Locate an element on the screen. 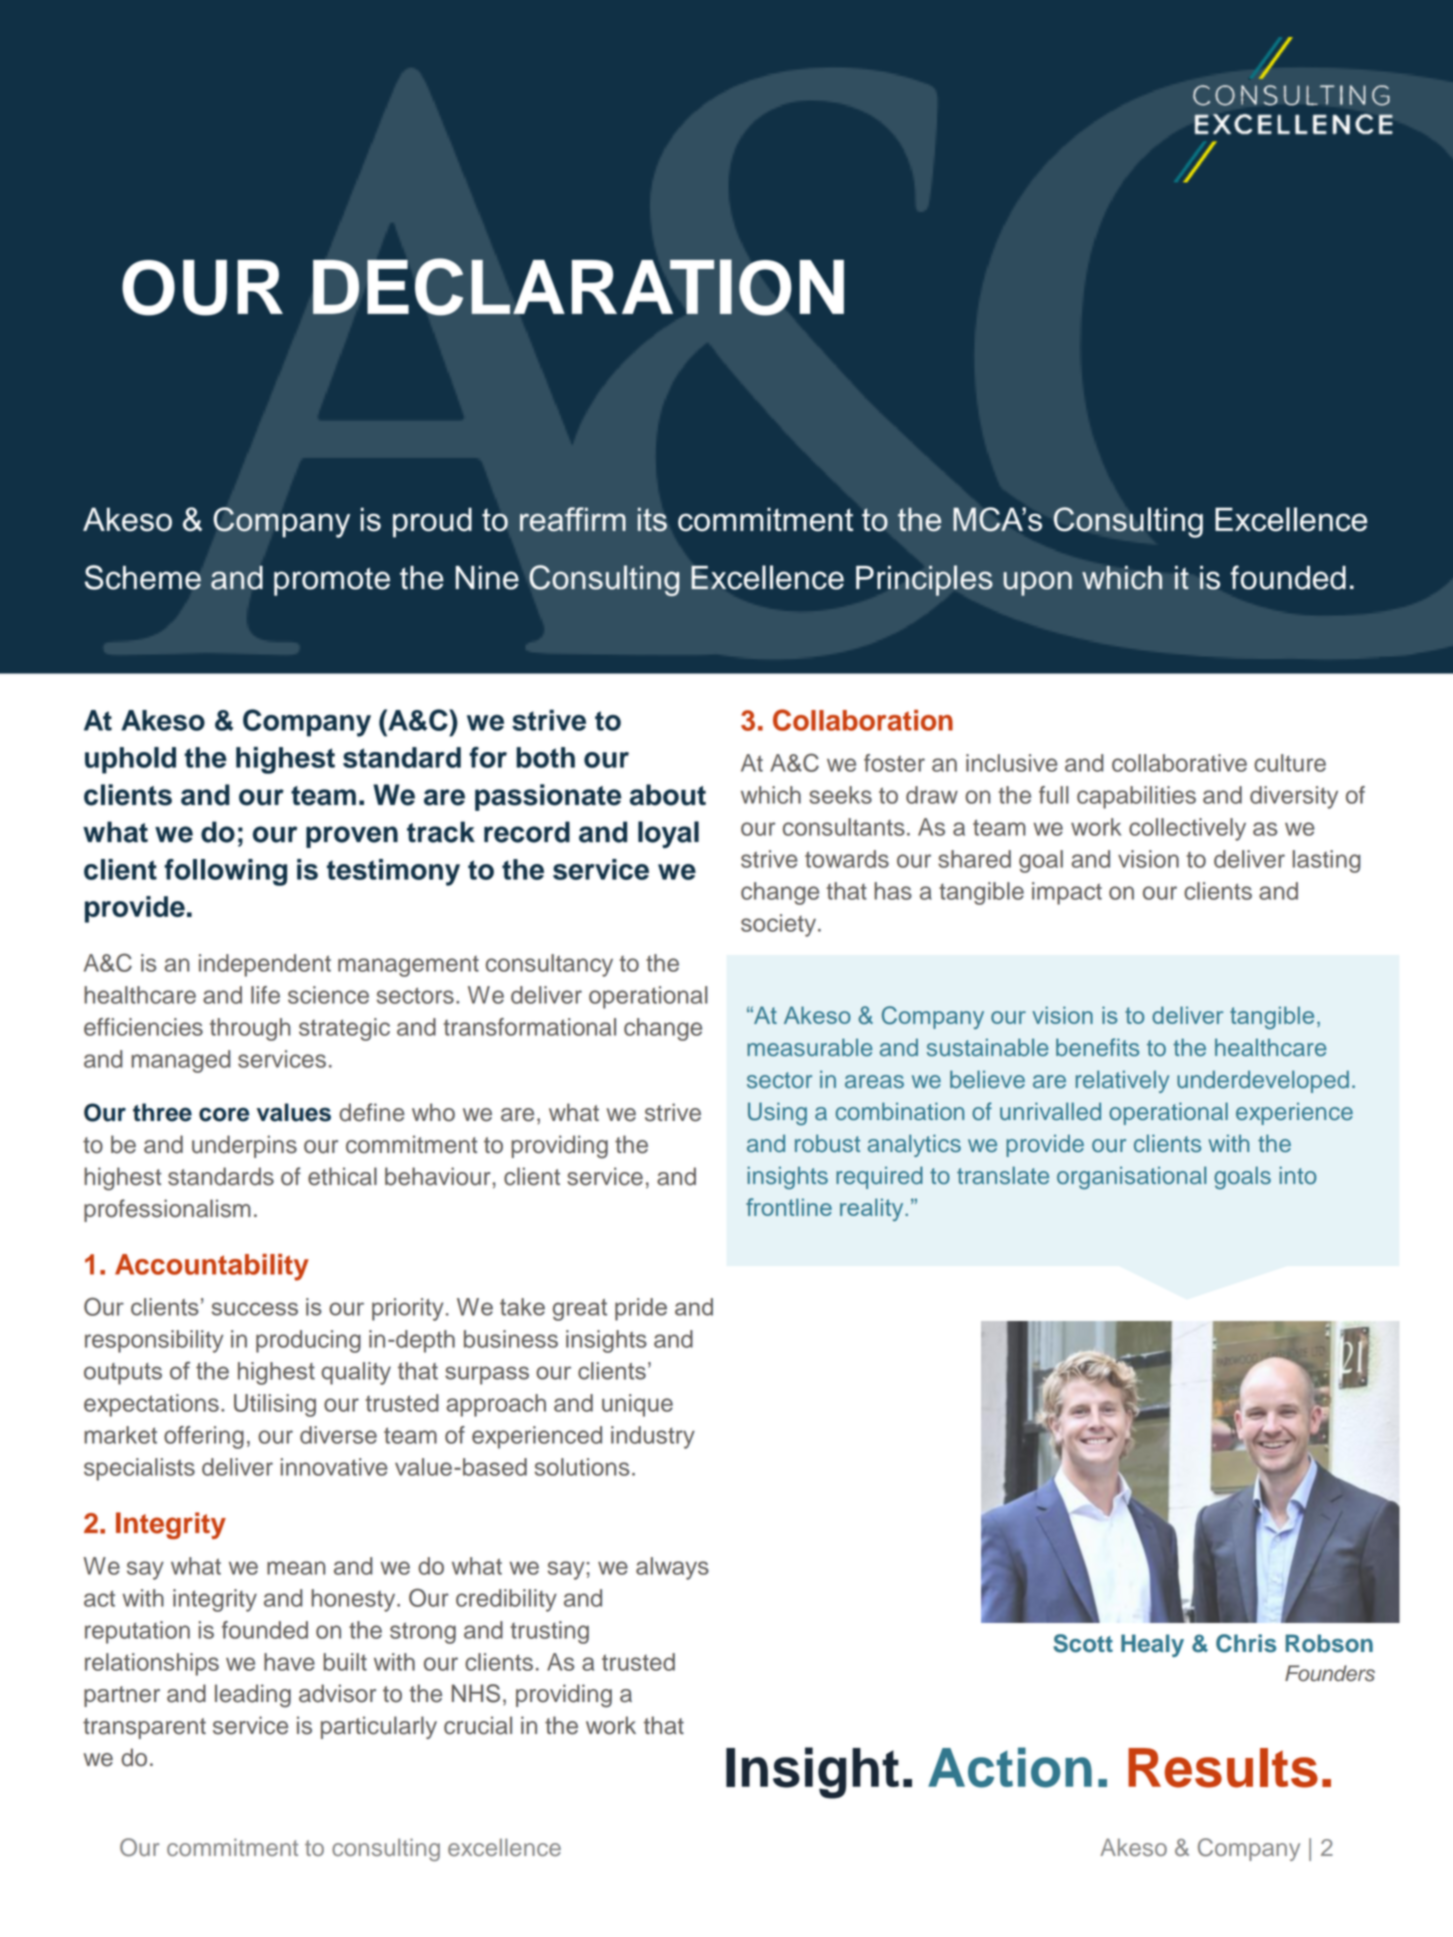  about is located at coordinates (668, 795).
